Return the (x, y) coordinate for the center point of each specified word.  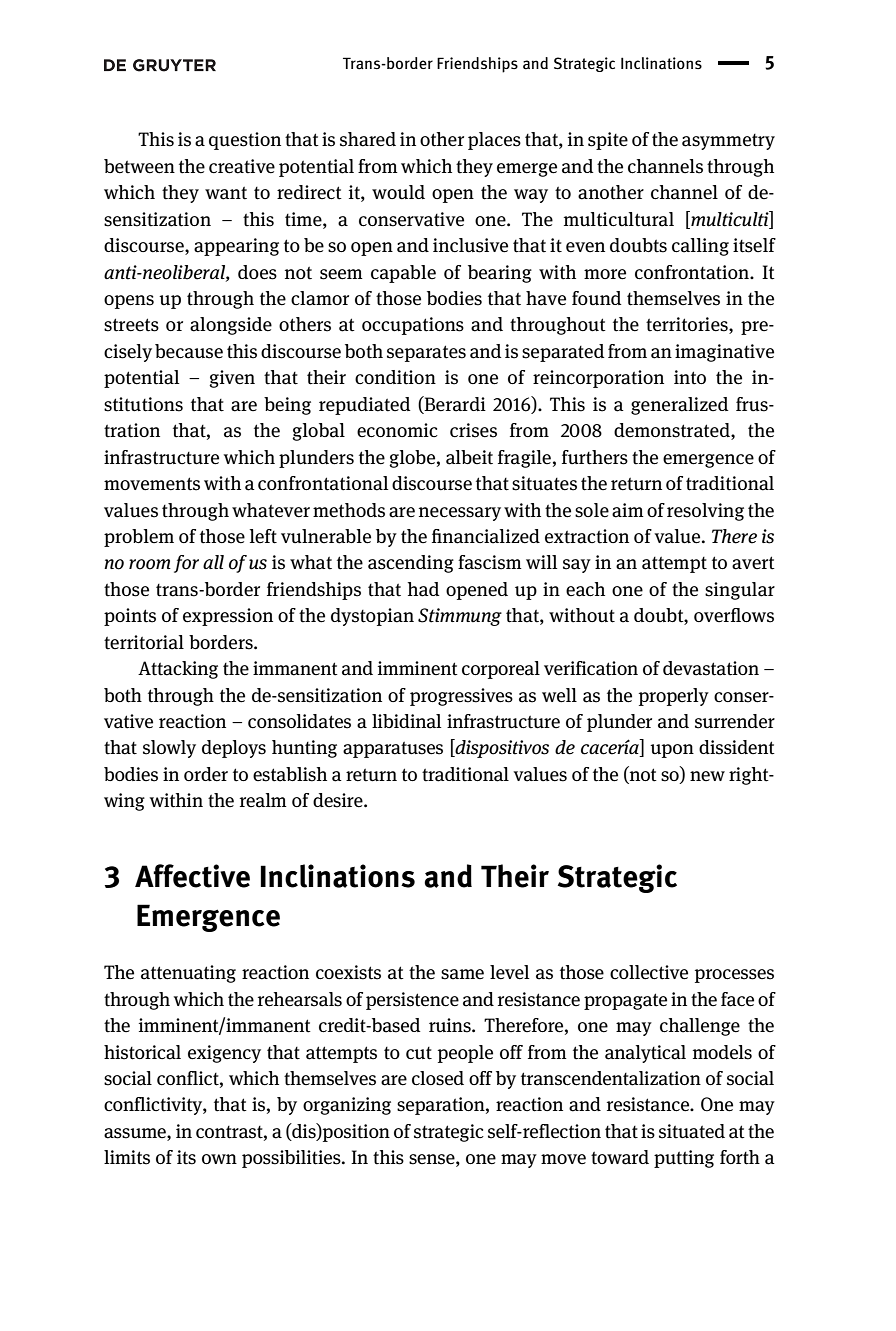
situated (692, 1131)
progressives (461, 697)
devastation (711, 668)
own (219, 1159)
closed (438, 1078)
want (226, 193)
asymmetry (728, 142)
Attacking (178, 670)
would (398, 192)
